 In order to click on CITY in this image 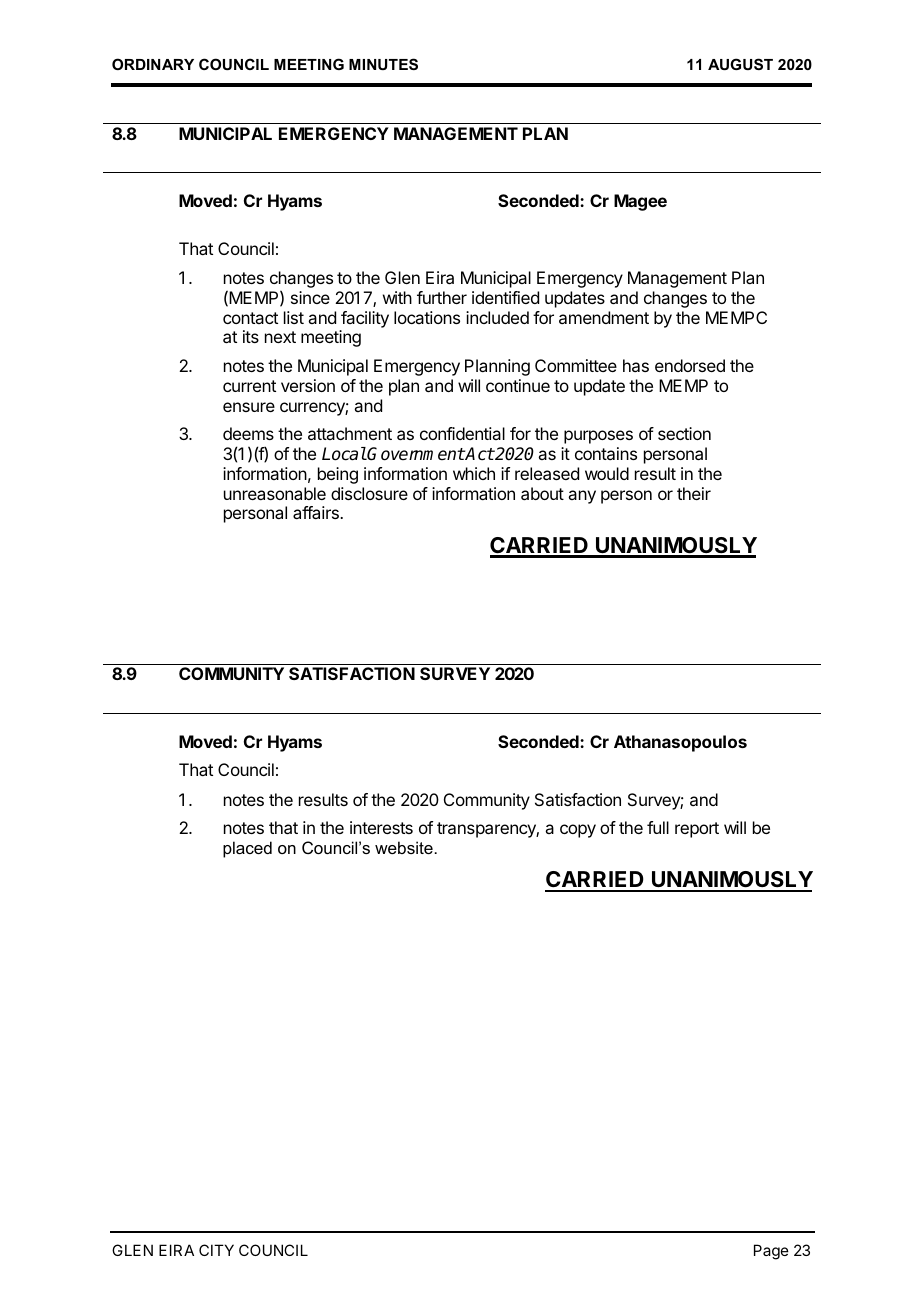, I will do `click(216, 1250)`.
